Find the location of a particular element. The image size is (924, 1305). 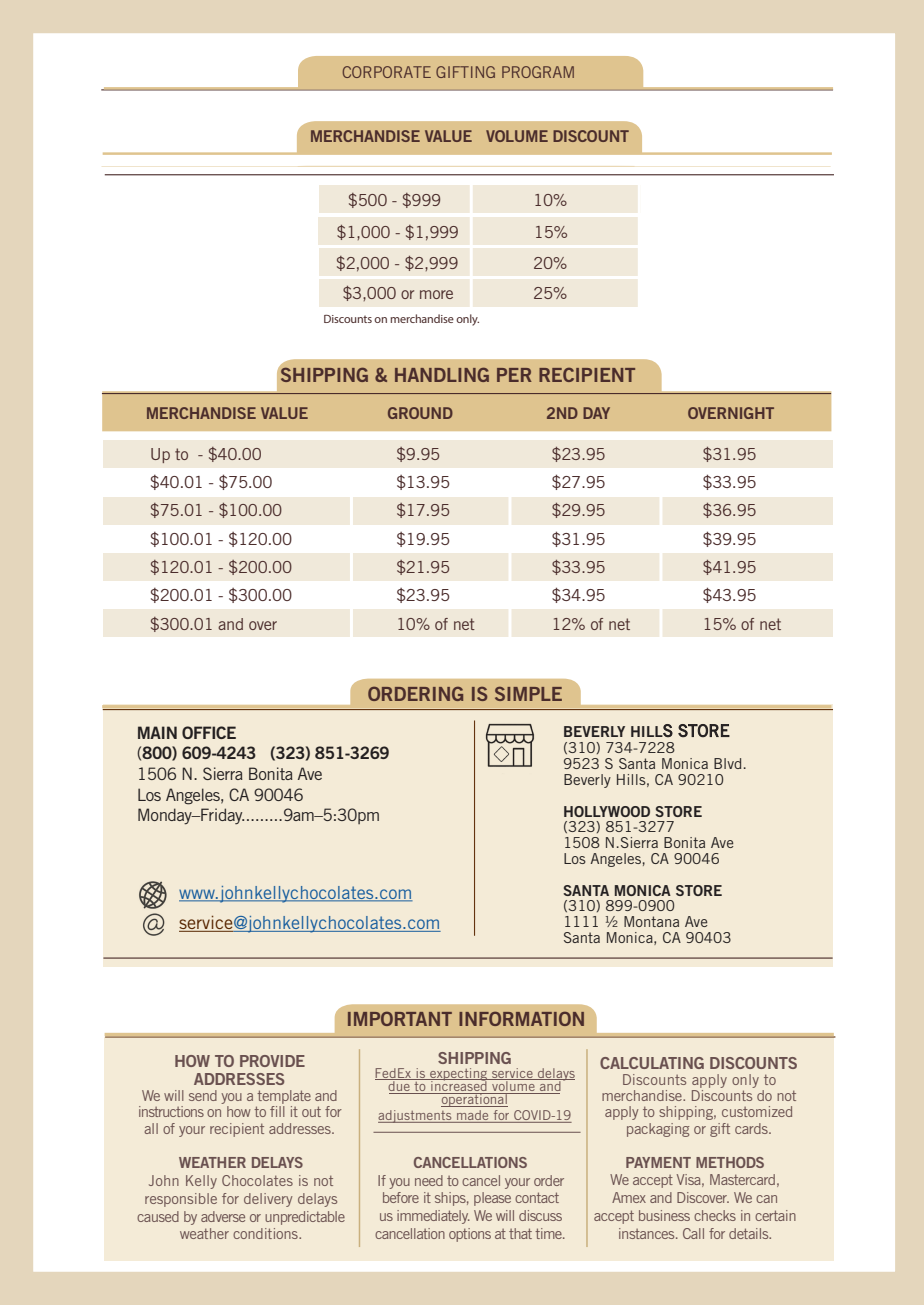

INFORMATION is located at coordinates (521, 1018).
